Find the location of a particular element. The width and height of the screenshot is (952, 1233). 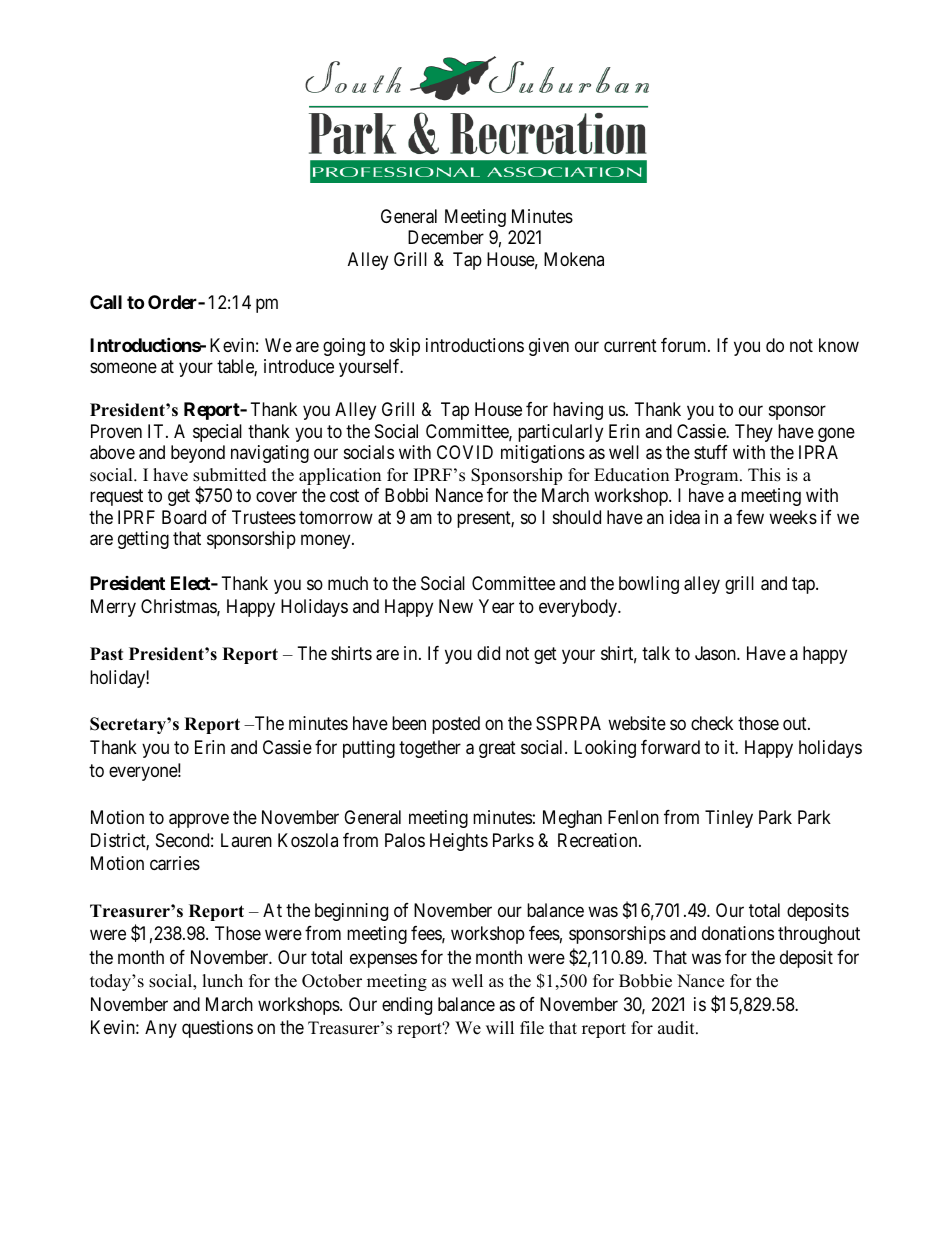

did is located at coordinates (488, 653).
